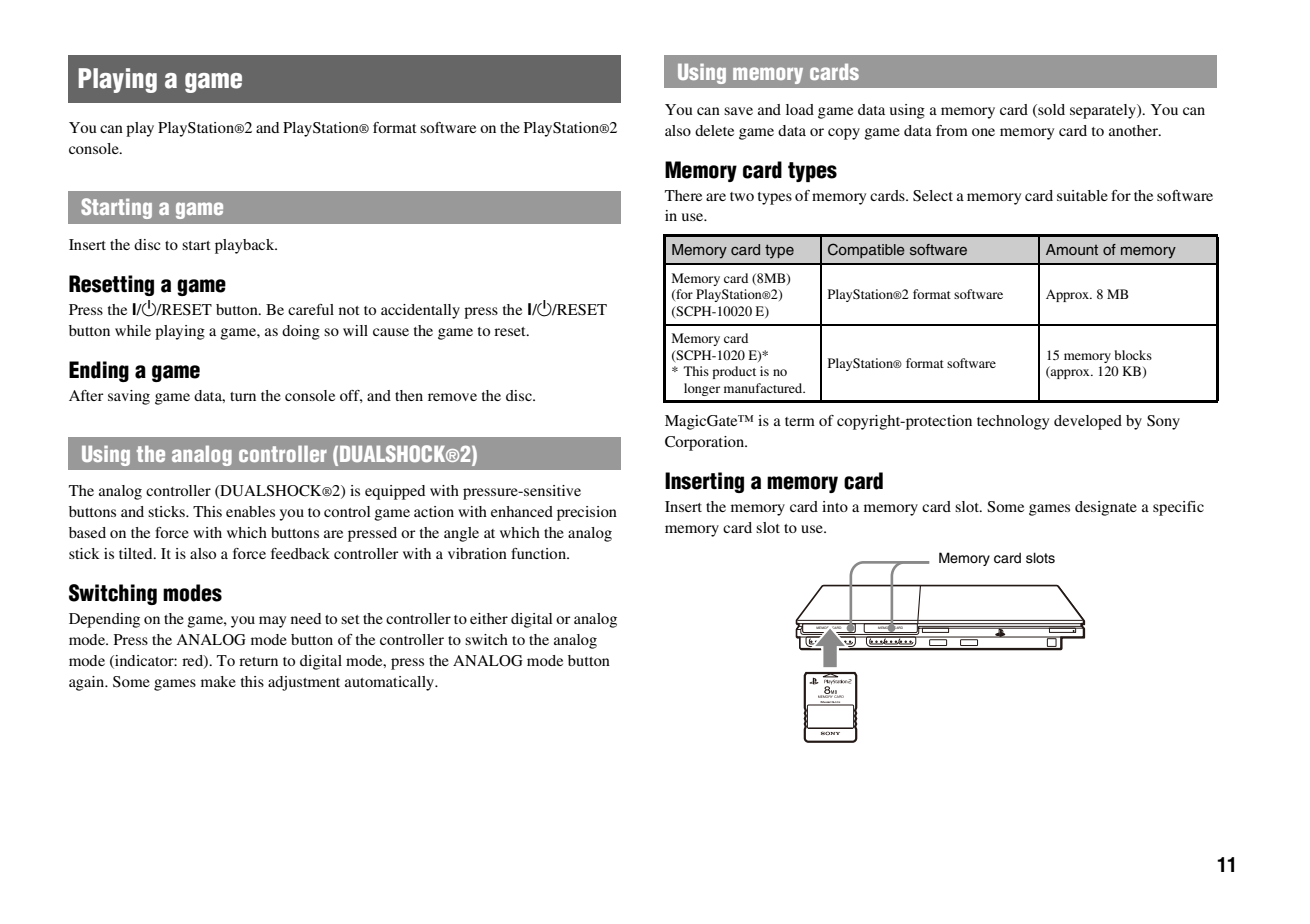 Image resolution: width=1310 pixels, height=924 pixels. I want to click on precision, so click(587, 513).
